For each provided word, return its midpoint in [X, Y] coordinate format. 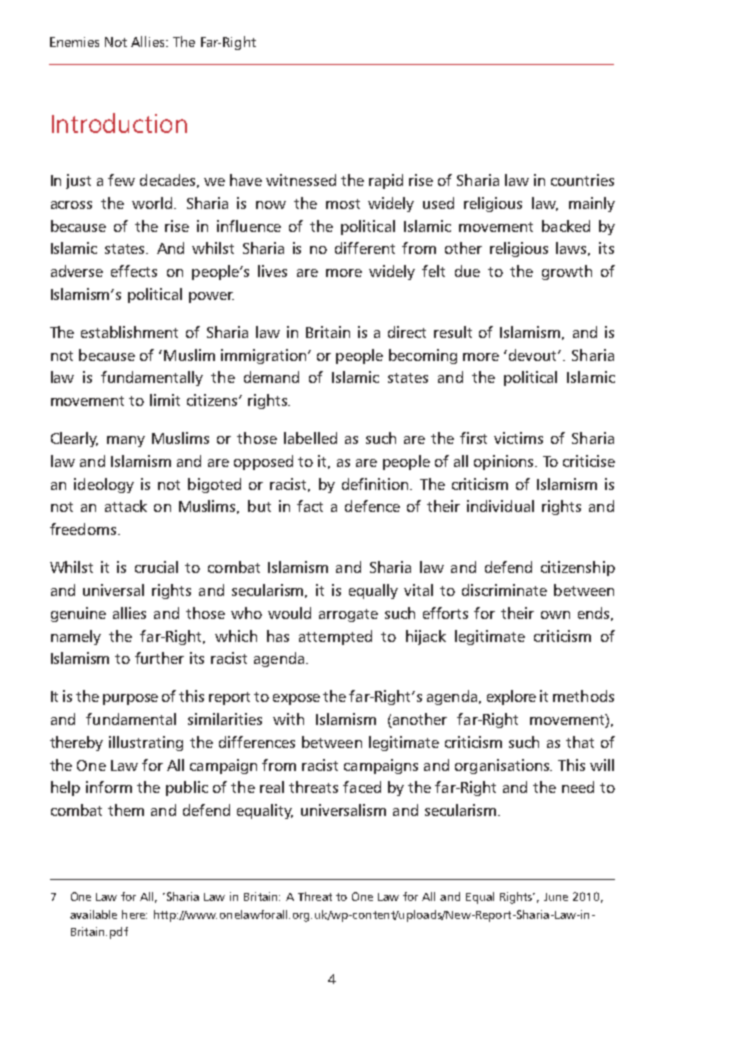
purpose [130, 699]
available [93, 914]
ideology [104, 485]
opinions [505, 462]
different [365, 248]
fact [310, 506]
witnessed [301, 180]
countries [582, 180]
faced [362, 787]
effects [134, 271]
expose [296, 699]
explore [511, 697]
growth [567, 272]
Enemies [74, 42]
